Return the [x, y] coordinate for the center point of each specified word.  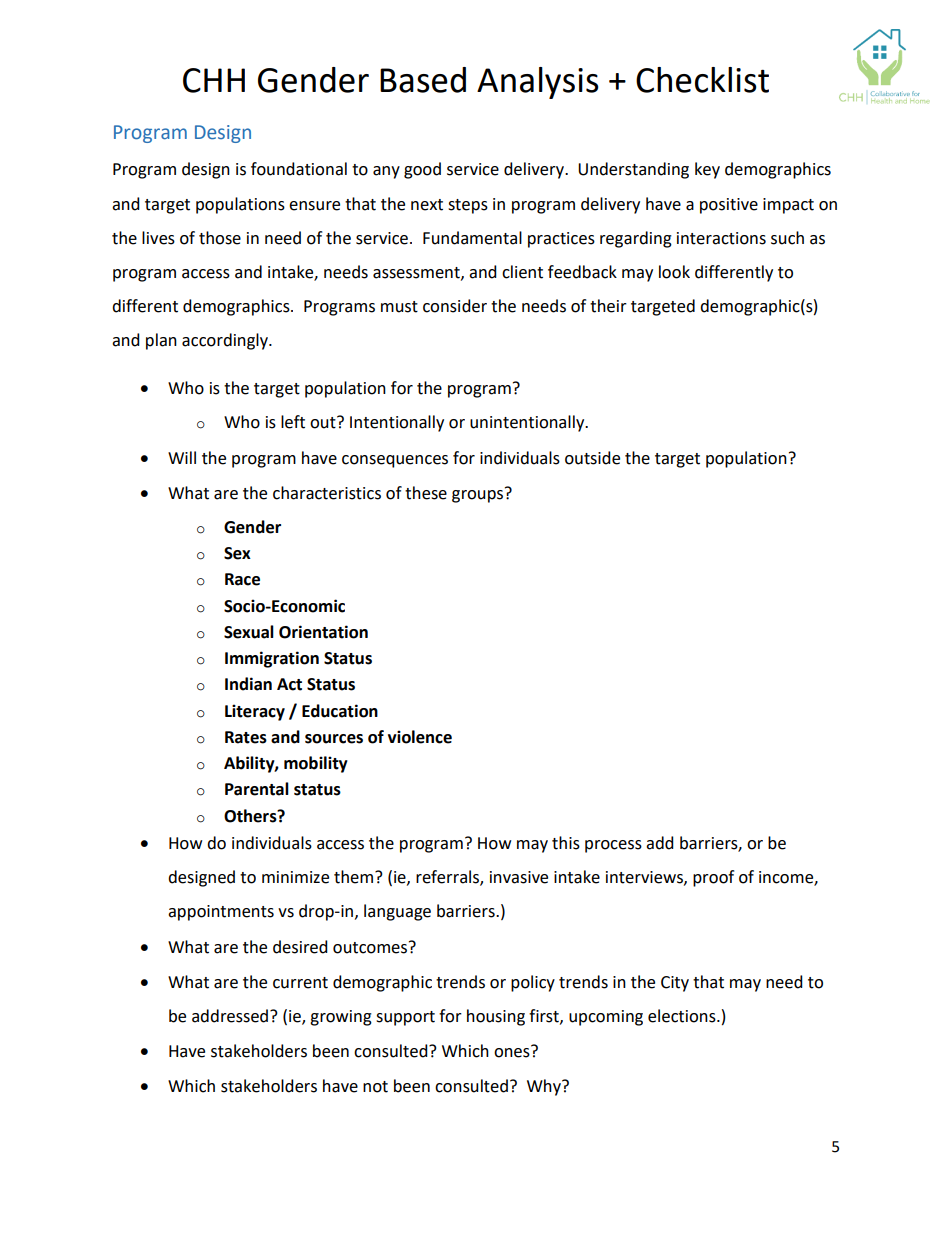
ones [513, 1052]
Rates [246, 737]
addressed [230, 1016]
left [293, 422]
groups [479, 495]
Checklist [702, 80]
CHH [214, 80]
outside [592, 458]
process [613, 846]
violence [420, 737]
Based [423, 80]
